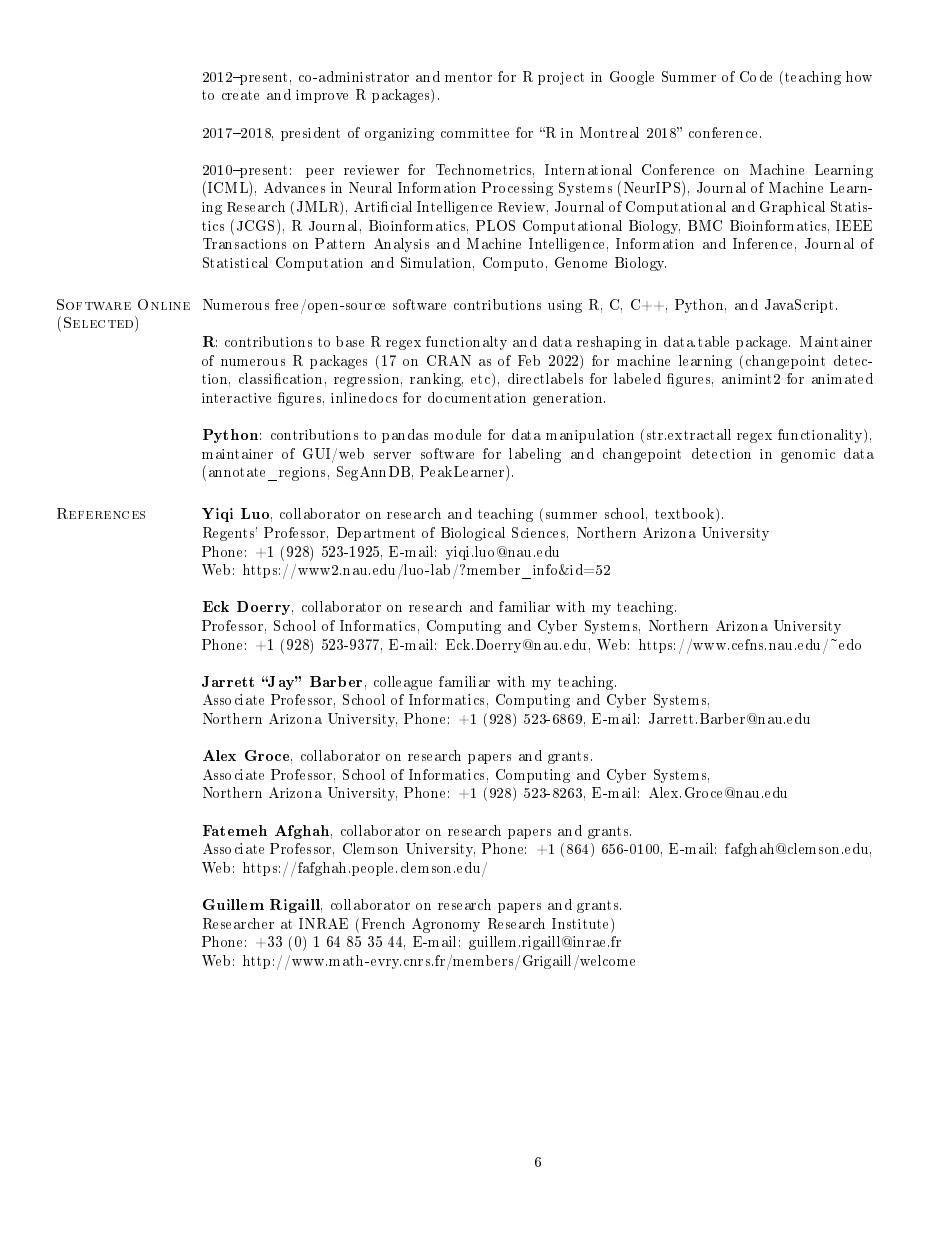  What do you see at coordinates (686, 515) in the document?
I see `textbook` at bounding box center [686, 515].
